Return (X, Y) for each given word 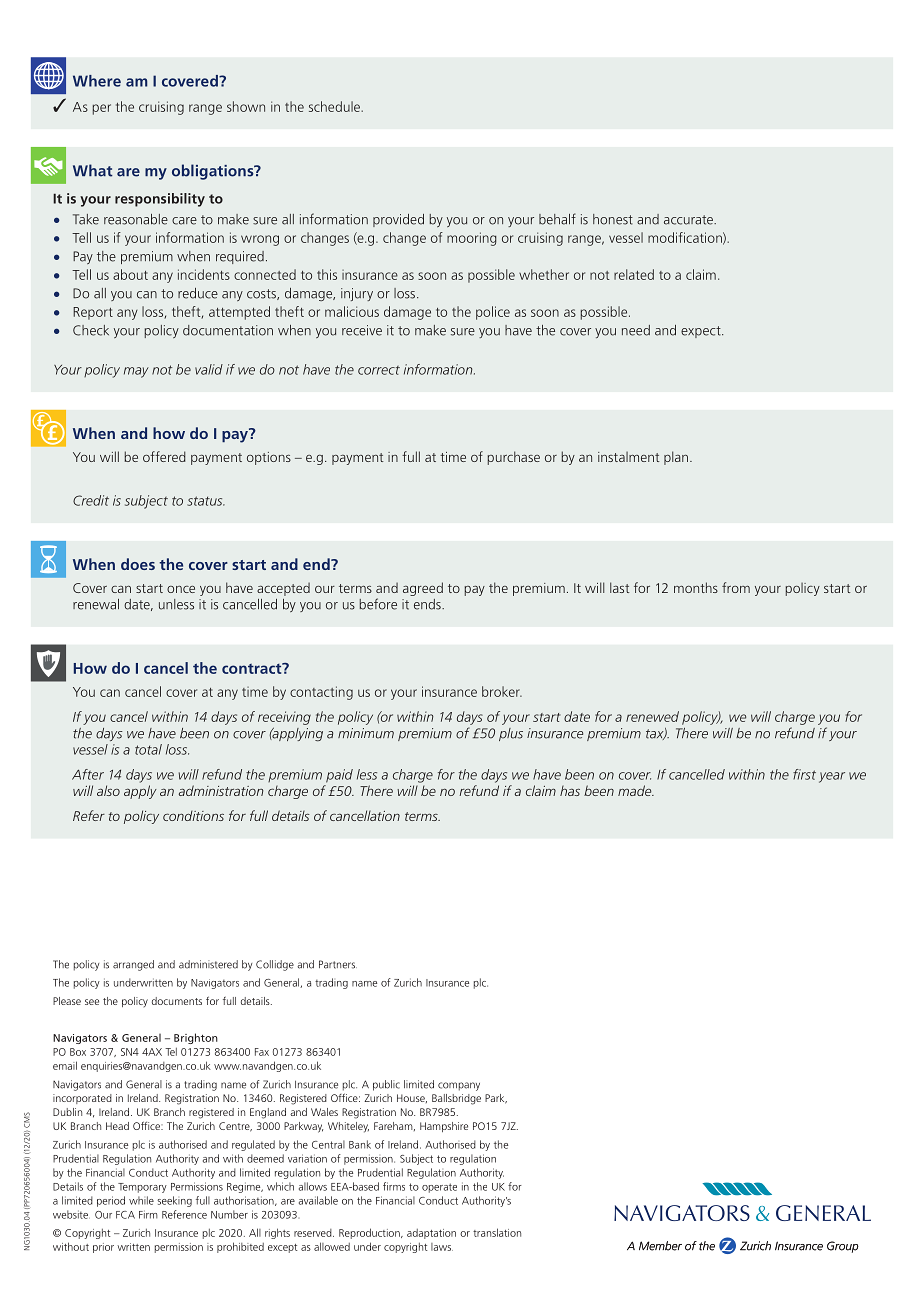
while (141, 1200)
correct (379, 370)
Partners (338, 964)
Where (97, 81)
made (636, 790)
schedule (335, 106)
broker (502, 691)
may (136, 372)
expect (702, 332)
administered (208, 964)
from (736, 587)
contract (253, 668)
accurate (689, 220)
